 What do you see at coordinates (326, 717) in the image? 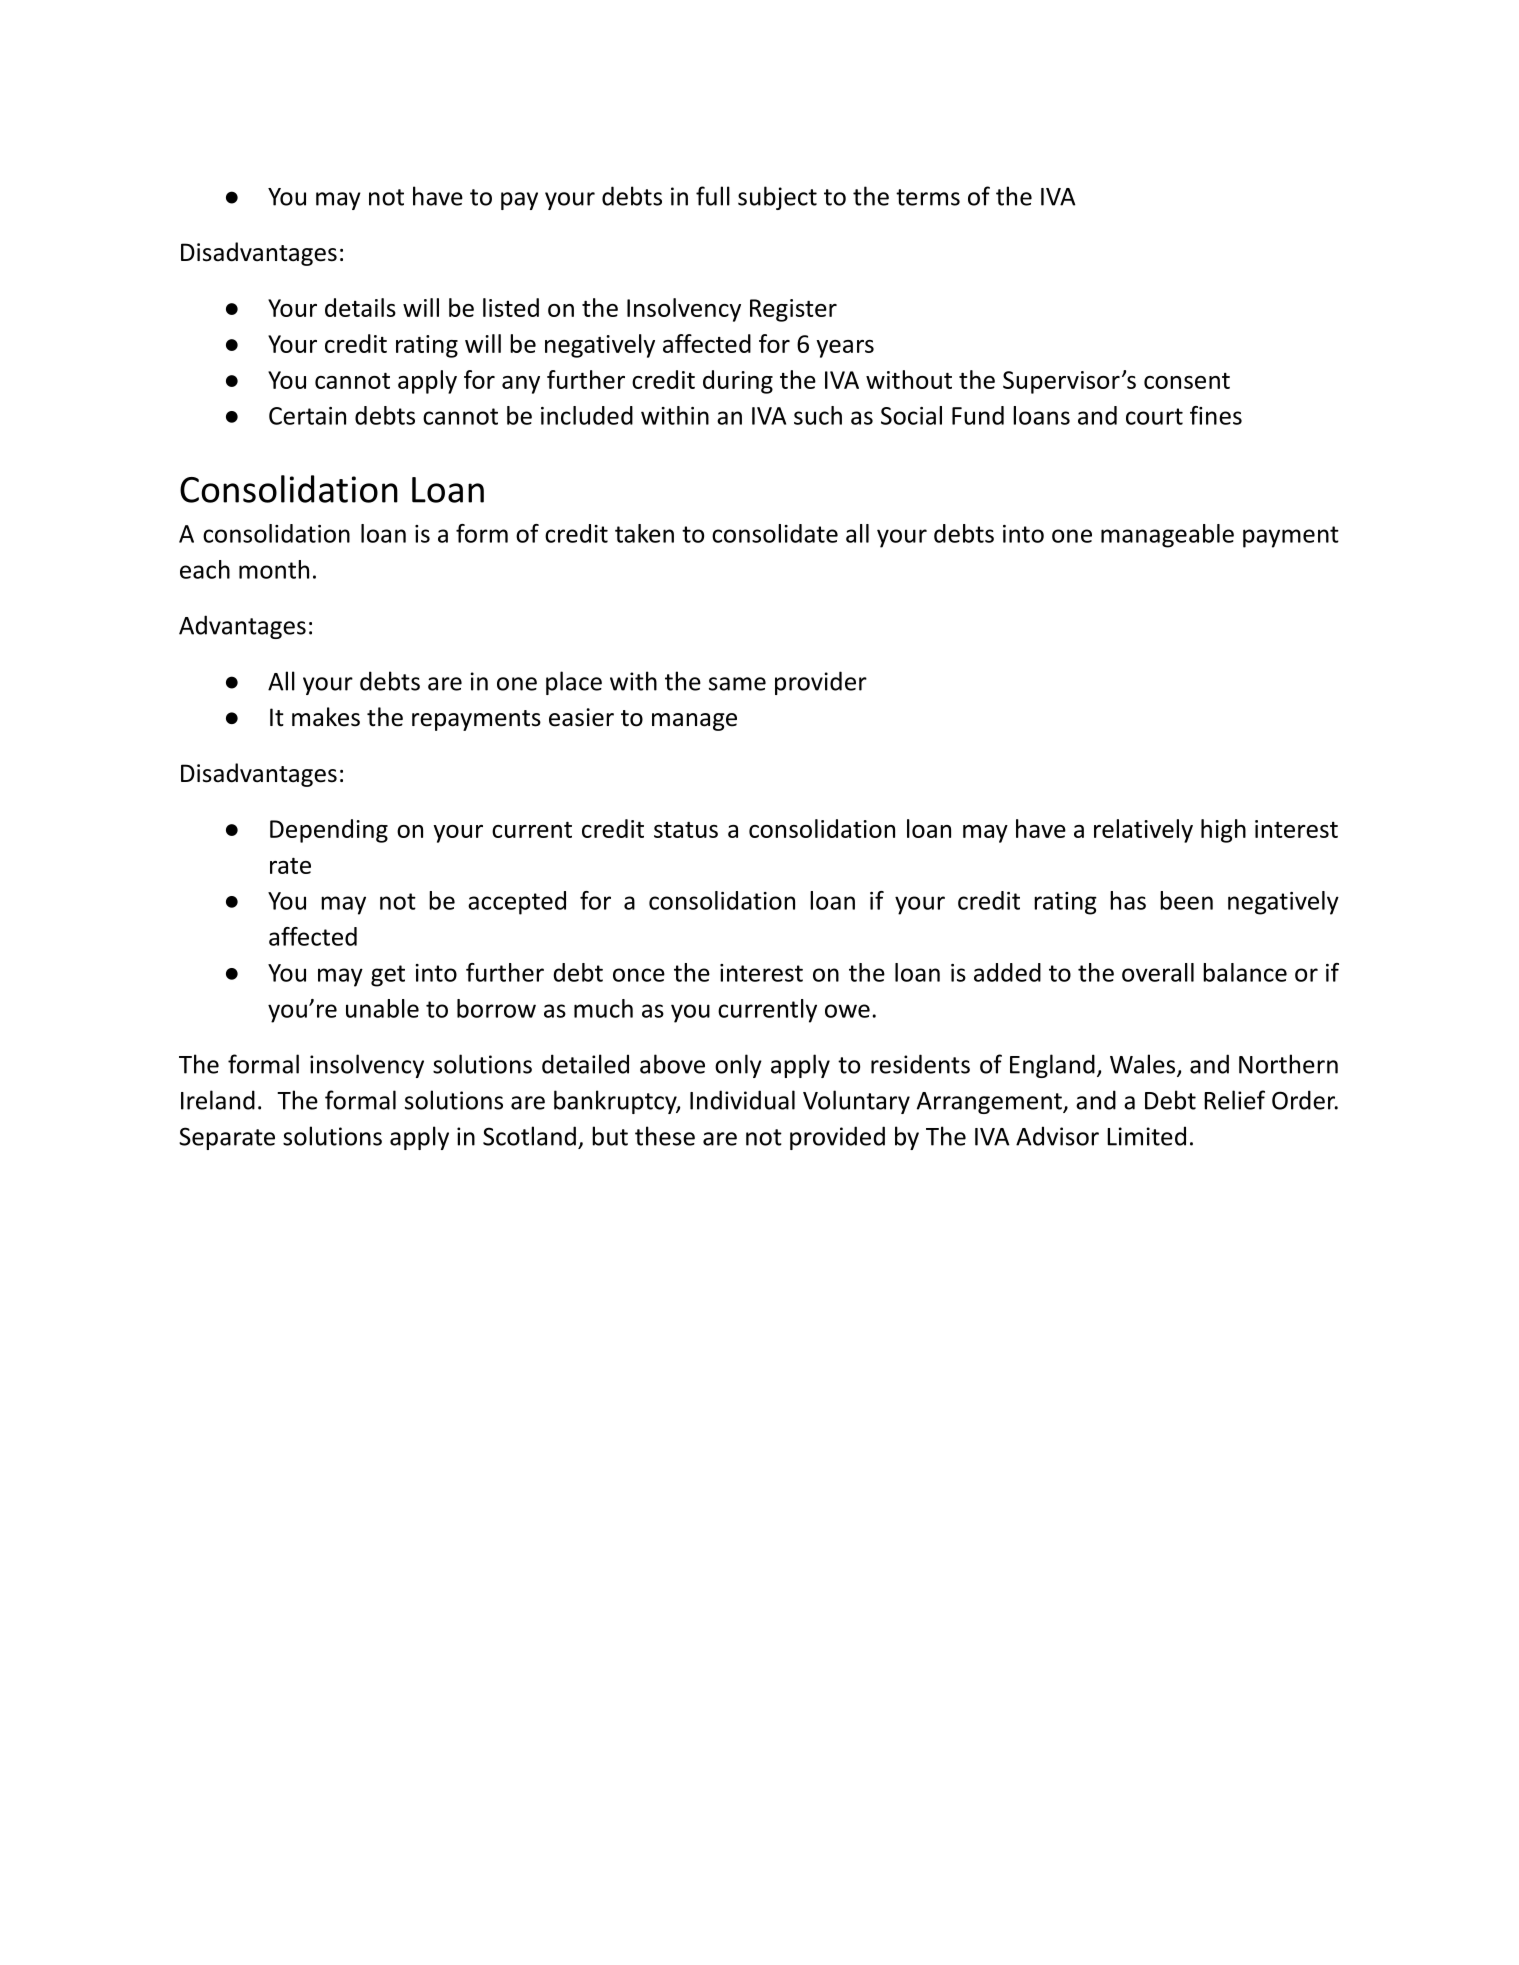
I see `makes` at bounding box center [326, 717].
